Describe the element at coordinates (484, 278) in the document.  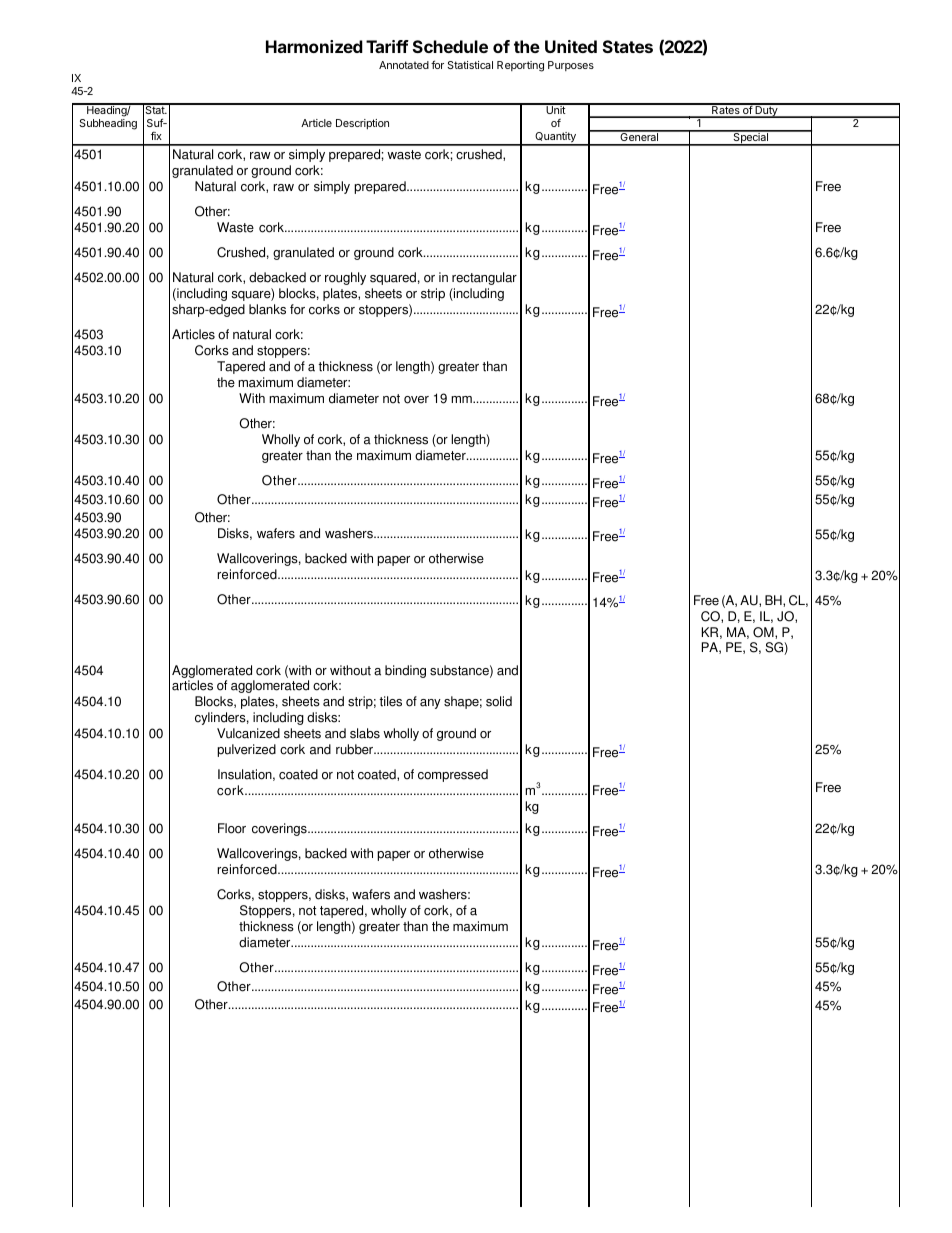
I see `rectangular` at that location.
